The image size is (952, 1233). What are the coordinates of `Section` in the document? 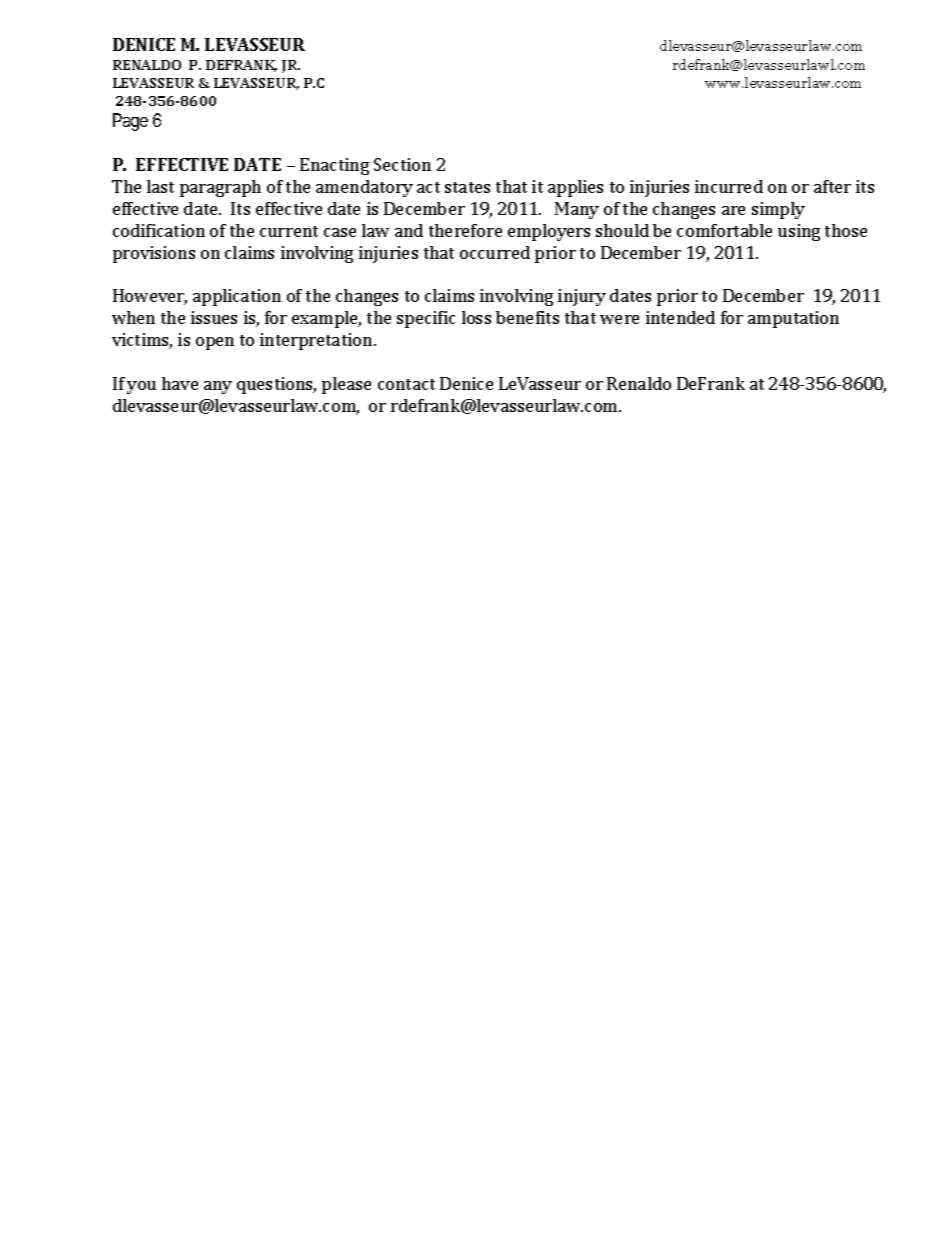 It's located at (402, 164).
